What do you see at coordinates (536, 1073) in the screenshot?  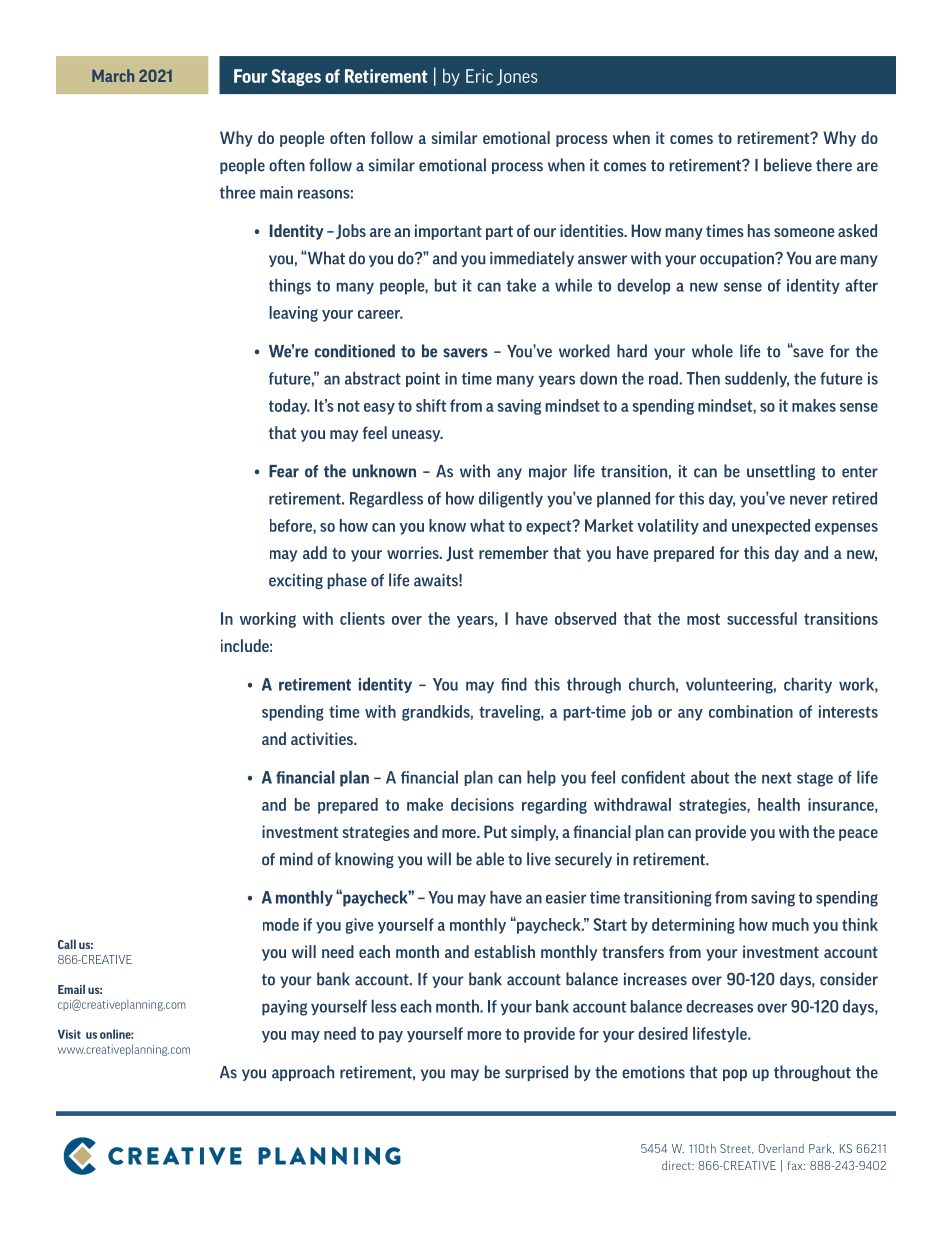 I see `surprised` at bounding box center [536, 1073].
